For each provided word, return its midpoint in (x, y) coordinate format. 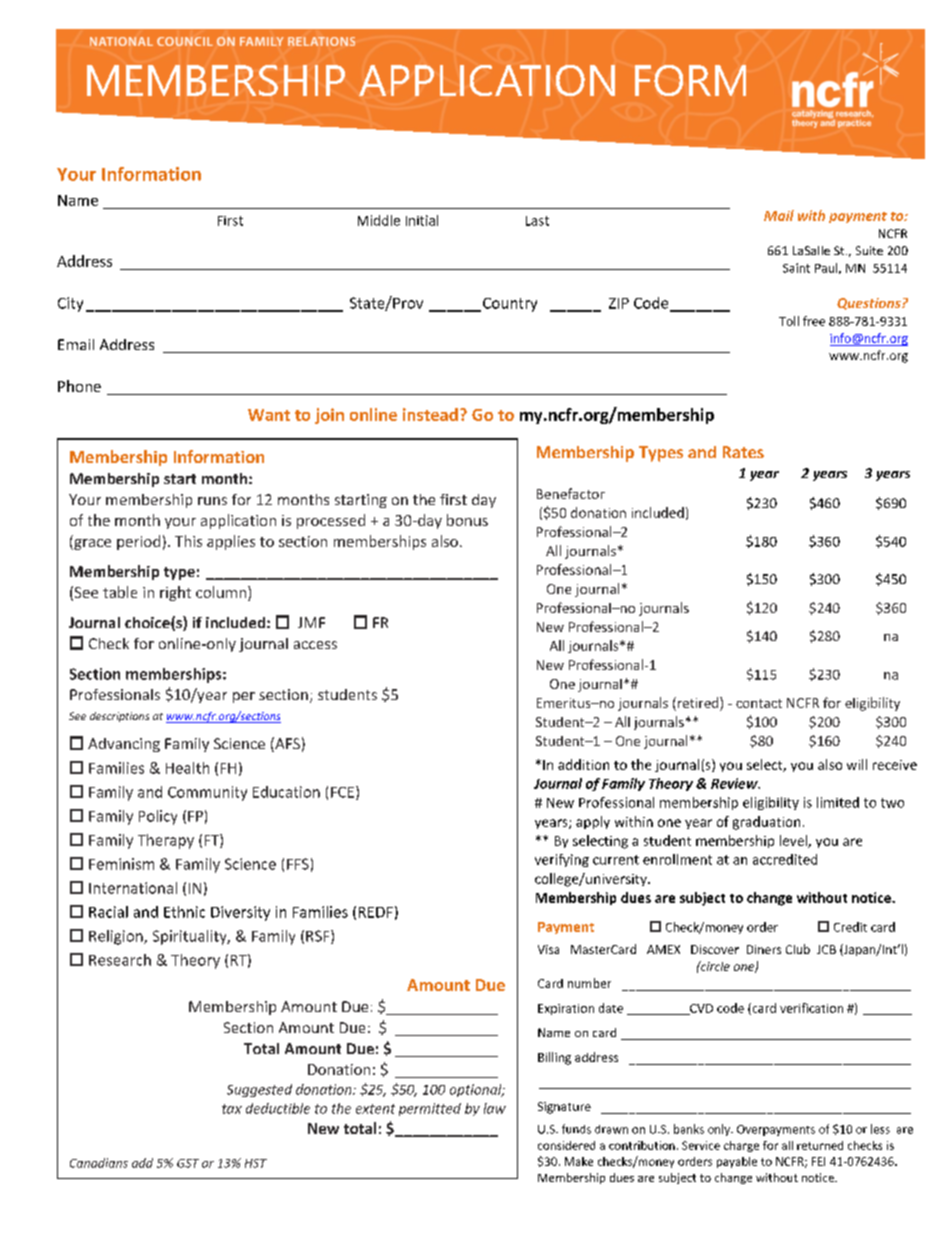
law (495, 1108)
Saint (796, 268)
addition (583, 764)
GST (188, 1163)
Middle (379, 220)
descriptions (119, 717)
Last (537, 221)
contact (759, 703)
